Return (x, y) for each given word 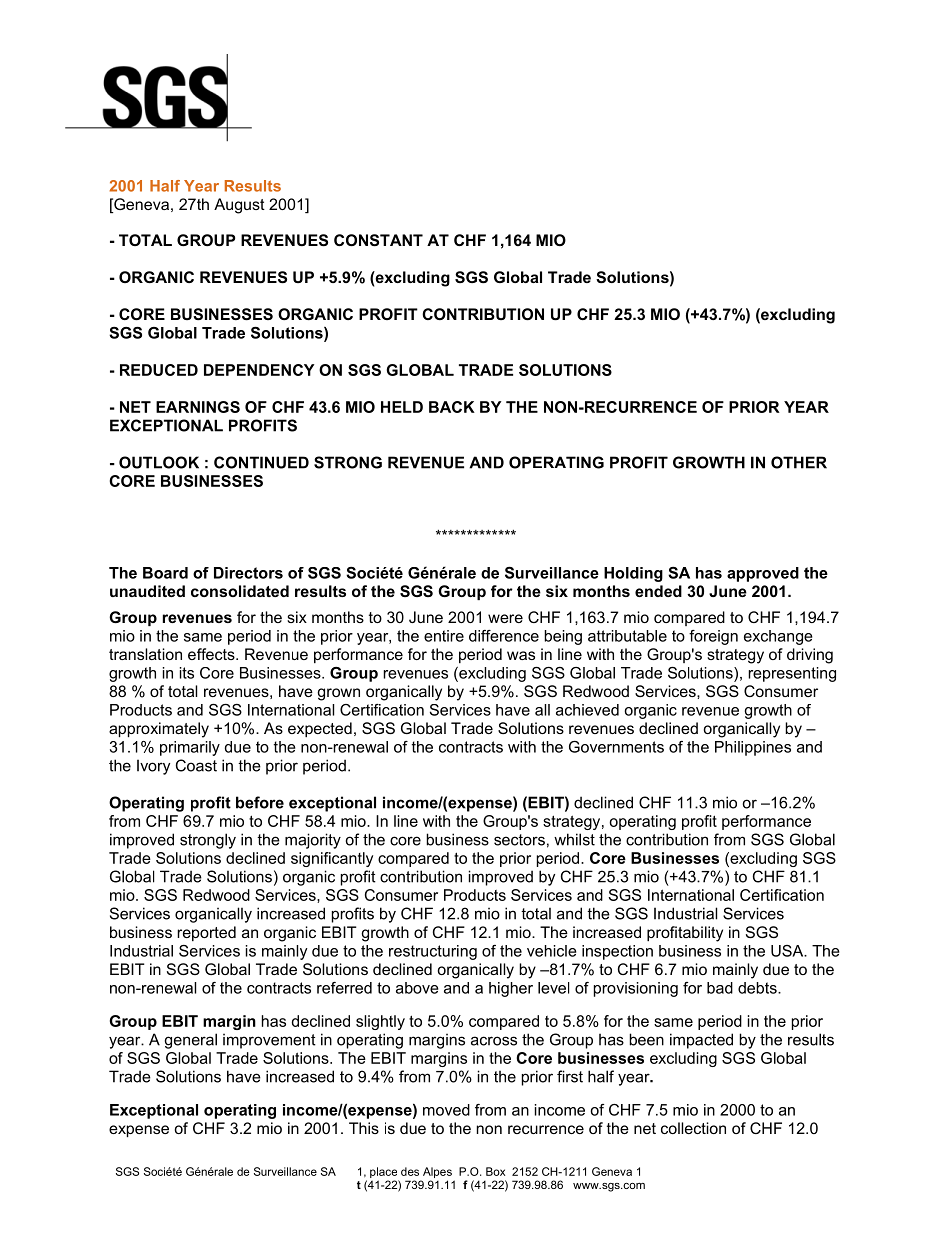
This (364, 1128)
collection (693, 1128)
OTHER (799, 462)
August (239, 206)
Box (495, 1171)
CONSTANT (378, 240)
